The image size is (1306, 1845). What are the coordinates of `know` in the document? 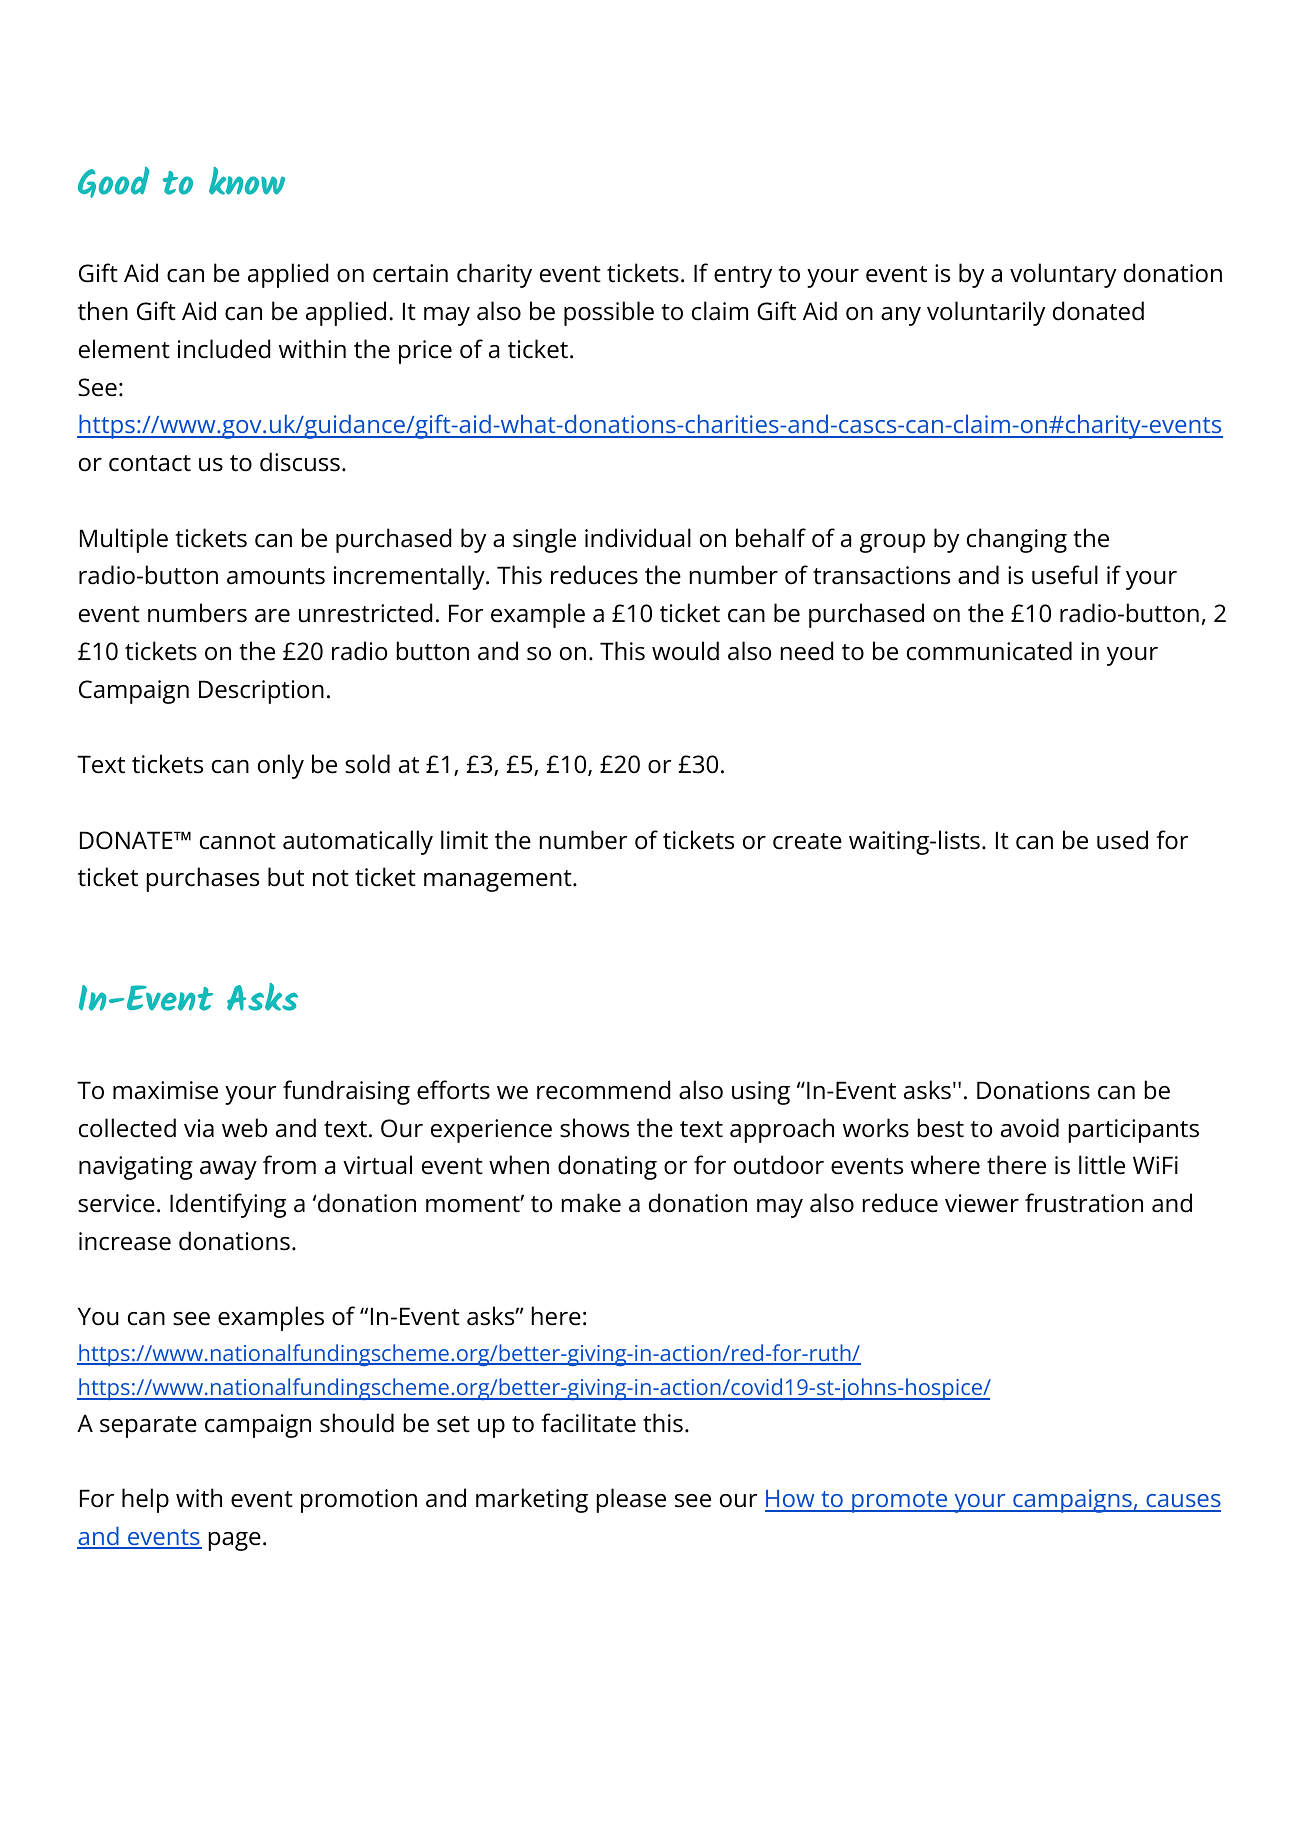 It's located at (247, 181).
